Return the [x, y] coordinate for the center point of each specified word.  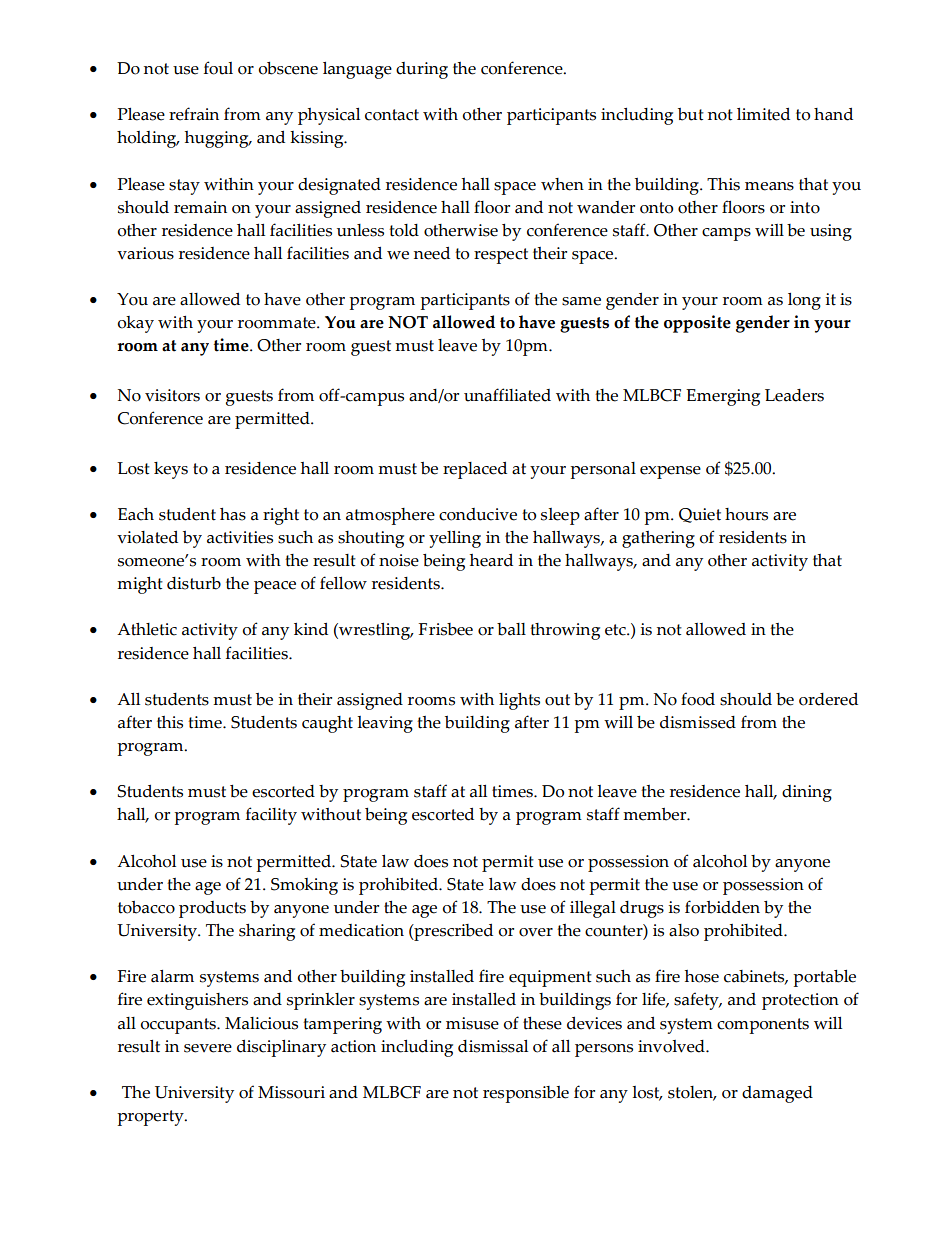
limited [763, 114]
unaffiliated [507, 395]
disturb [194, 583]
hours [746, 514]
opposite [697, 324]
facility [271, 816]
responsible [526, 1094]
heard [491, 560]
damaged [777, 1094]
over [536, 932]
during [422, 70]
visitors [172, 395]
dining [807, 793]
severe [208, 1048]
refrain [194, 114]
